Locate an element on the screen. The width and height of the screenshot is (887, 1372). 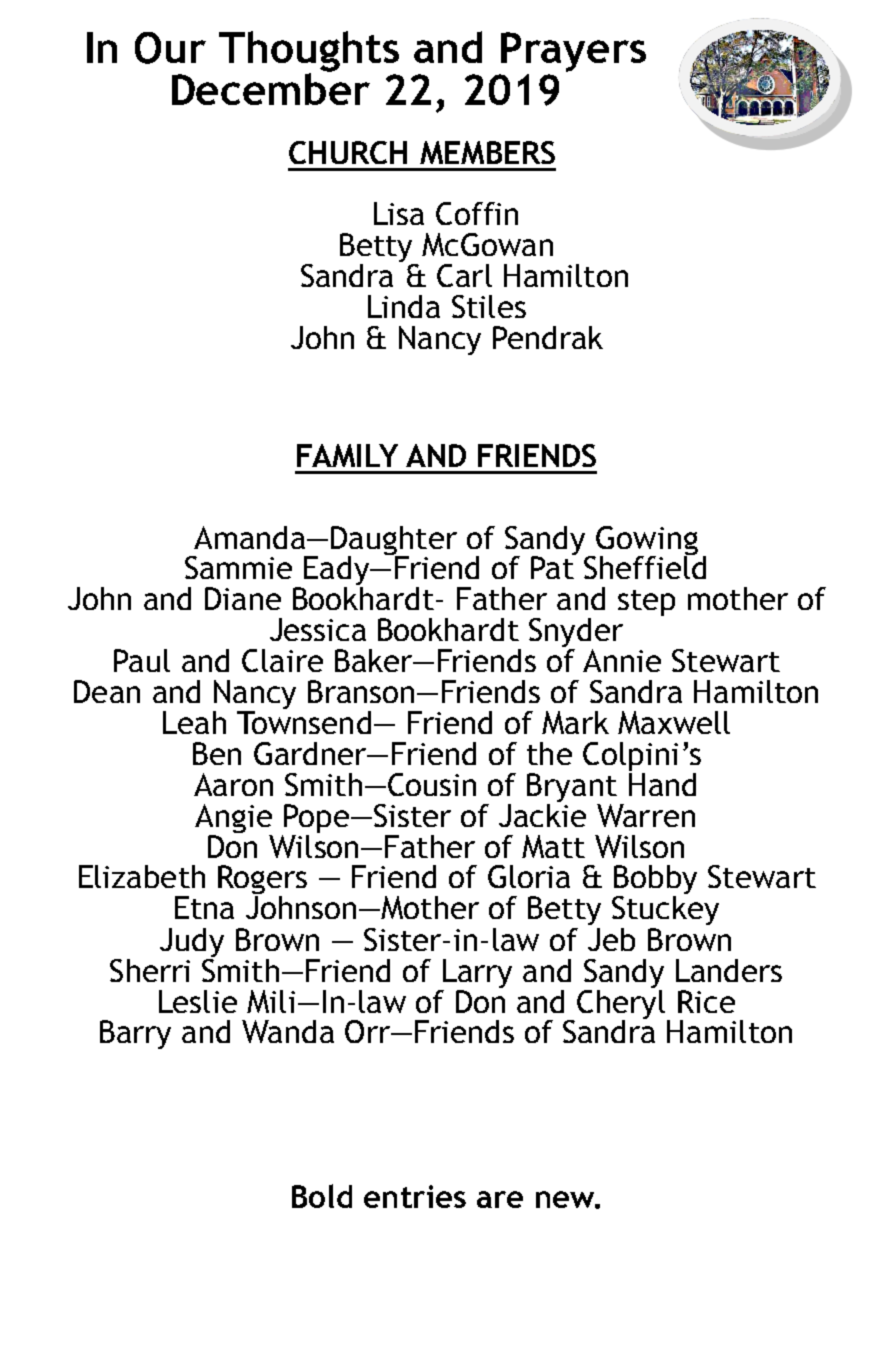
Carl is located at coordinates (464, 275).
